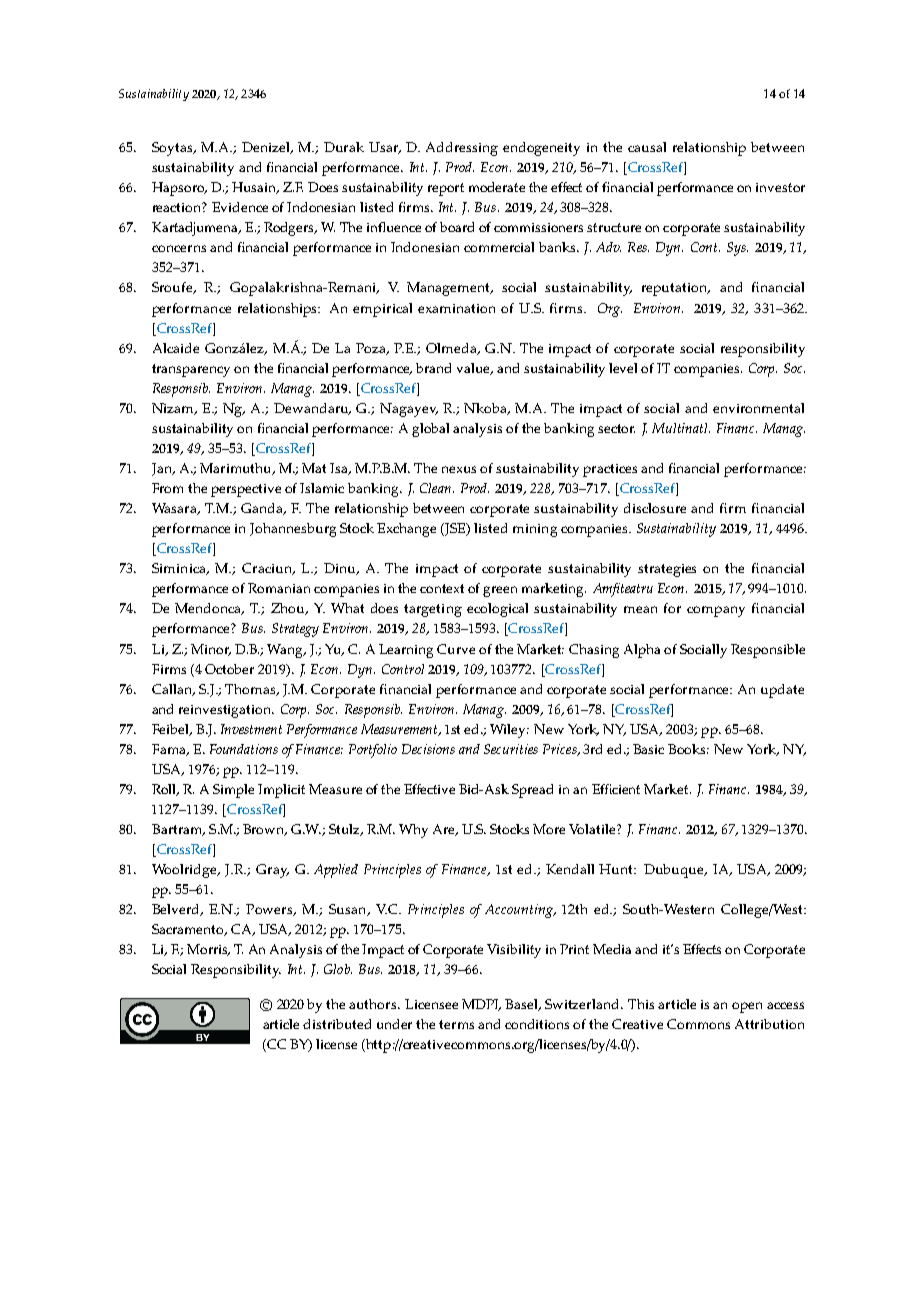  I want to click on Investment, so click(251, 729).
